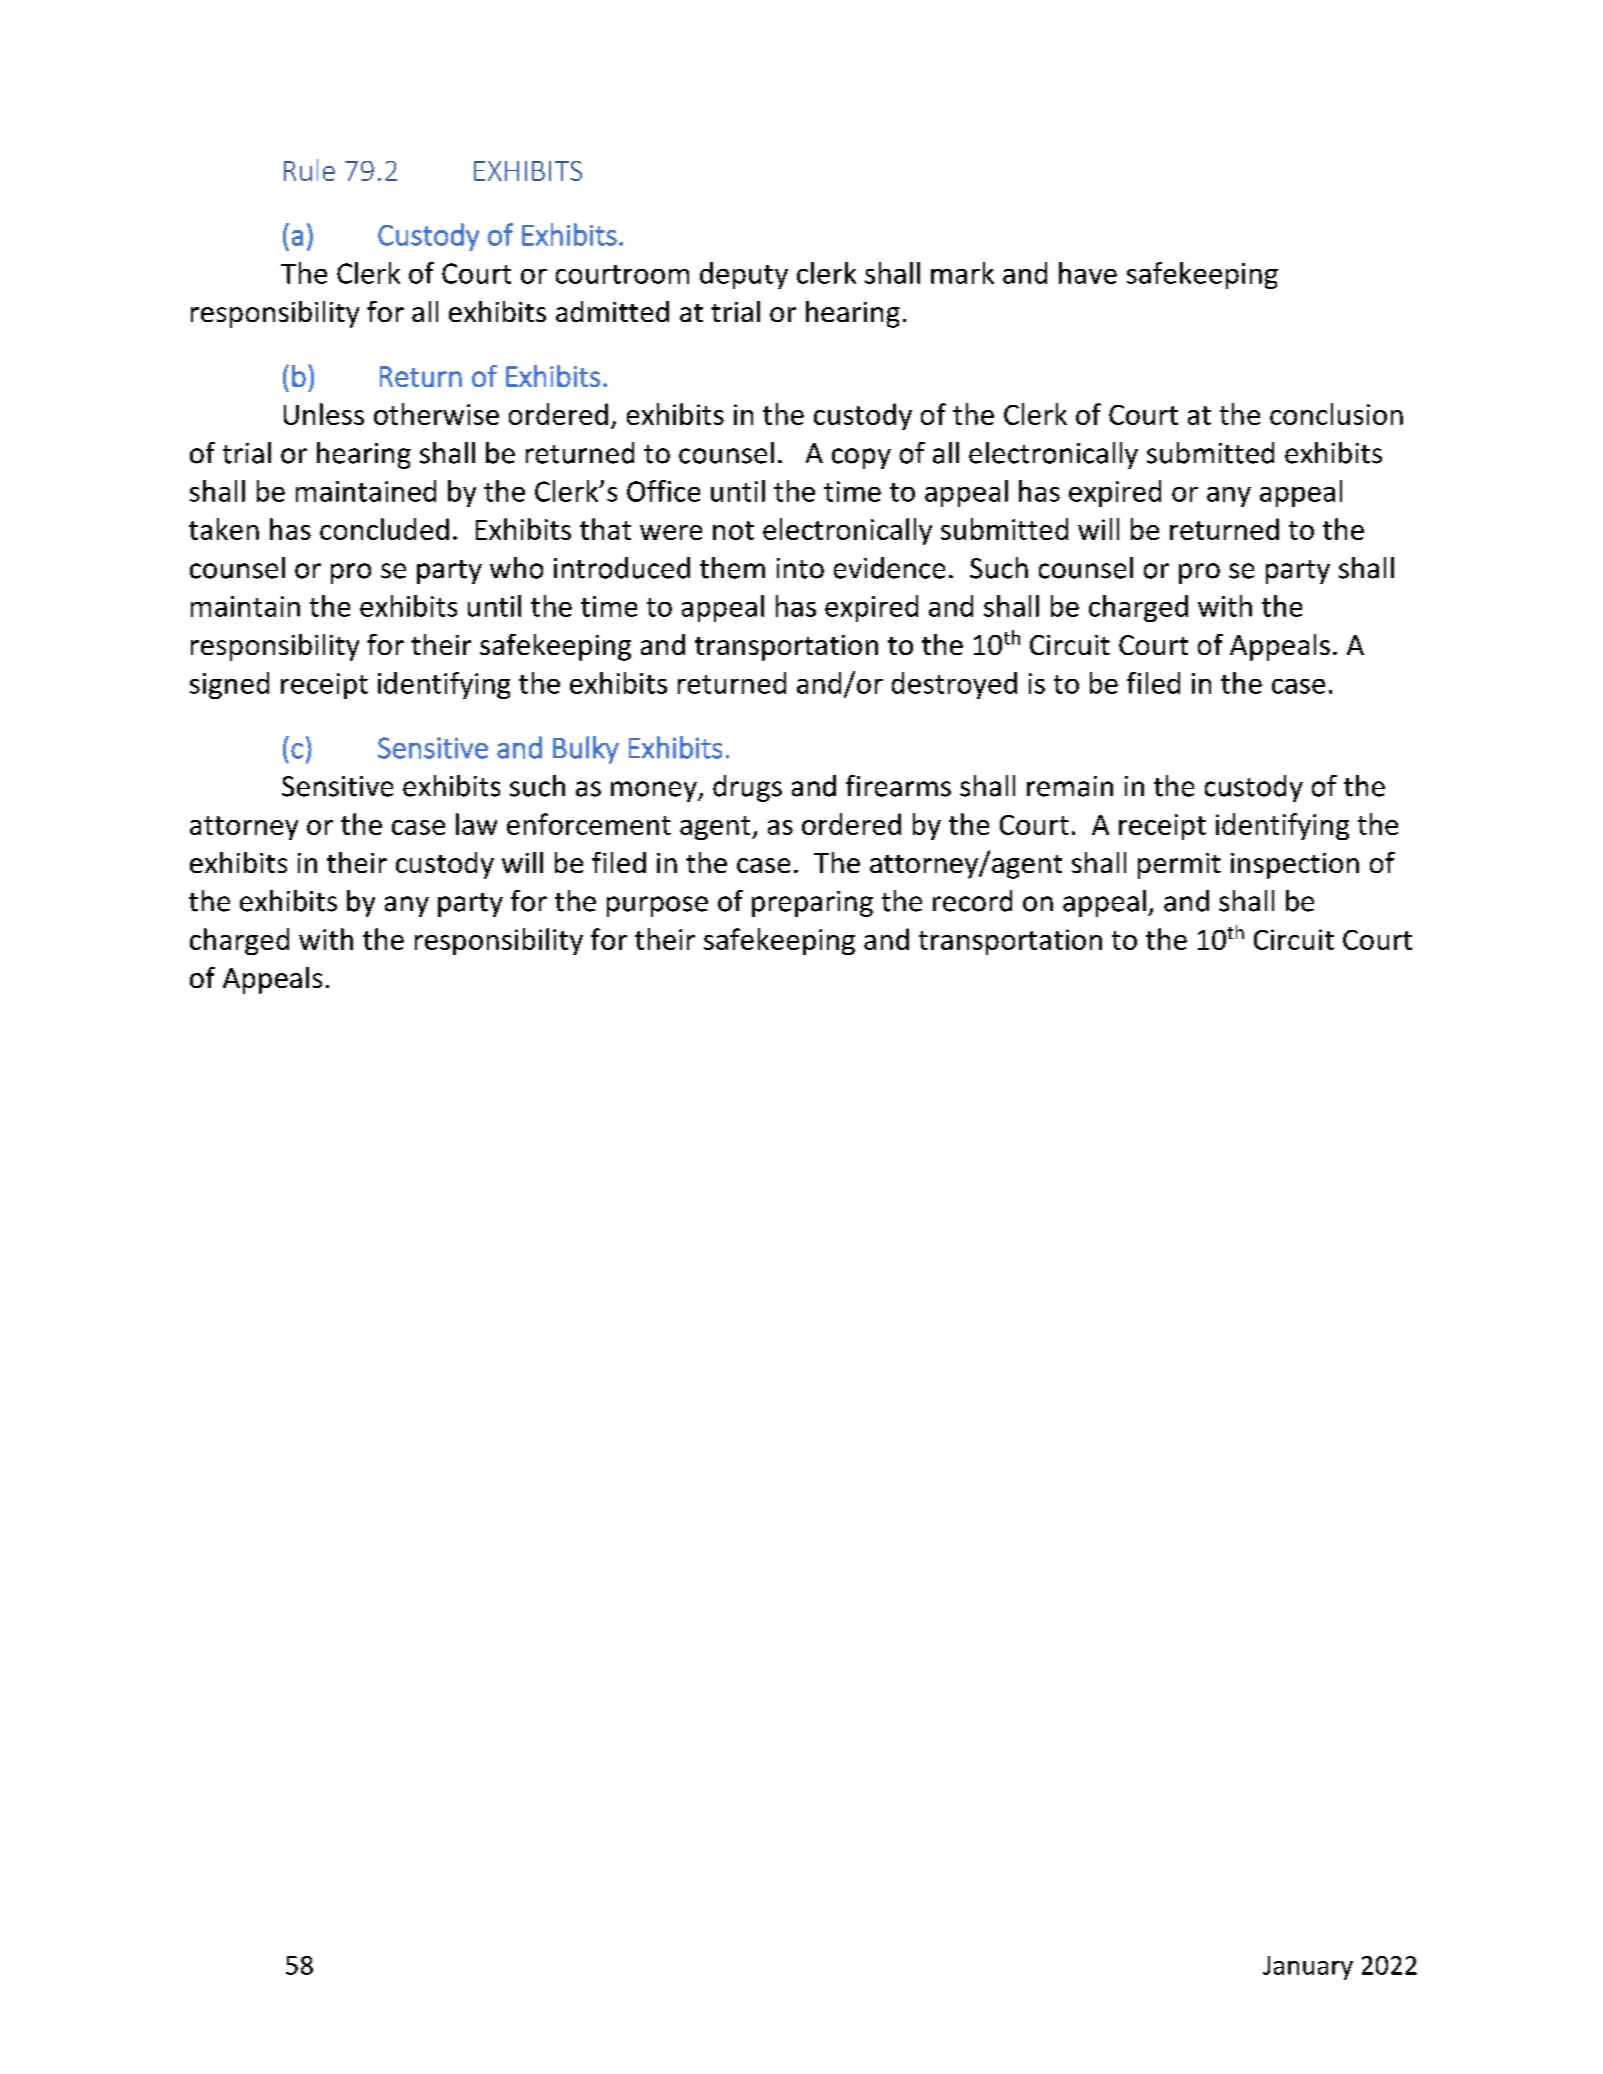 The height and width of the screenshot is (2074, 1603). Describe the element at coordinates (1088, 273) in the screenshot. I see `have` at that location.
